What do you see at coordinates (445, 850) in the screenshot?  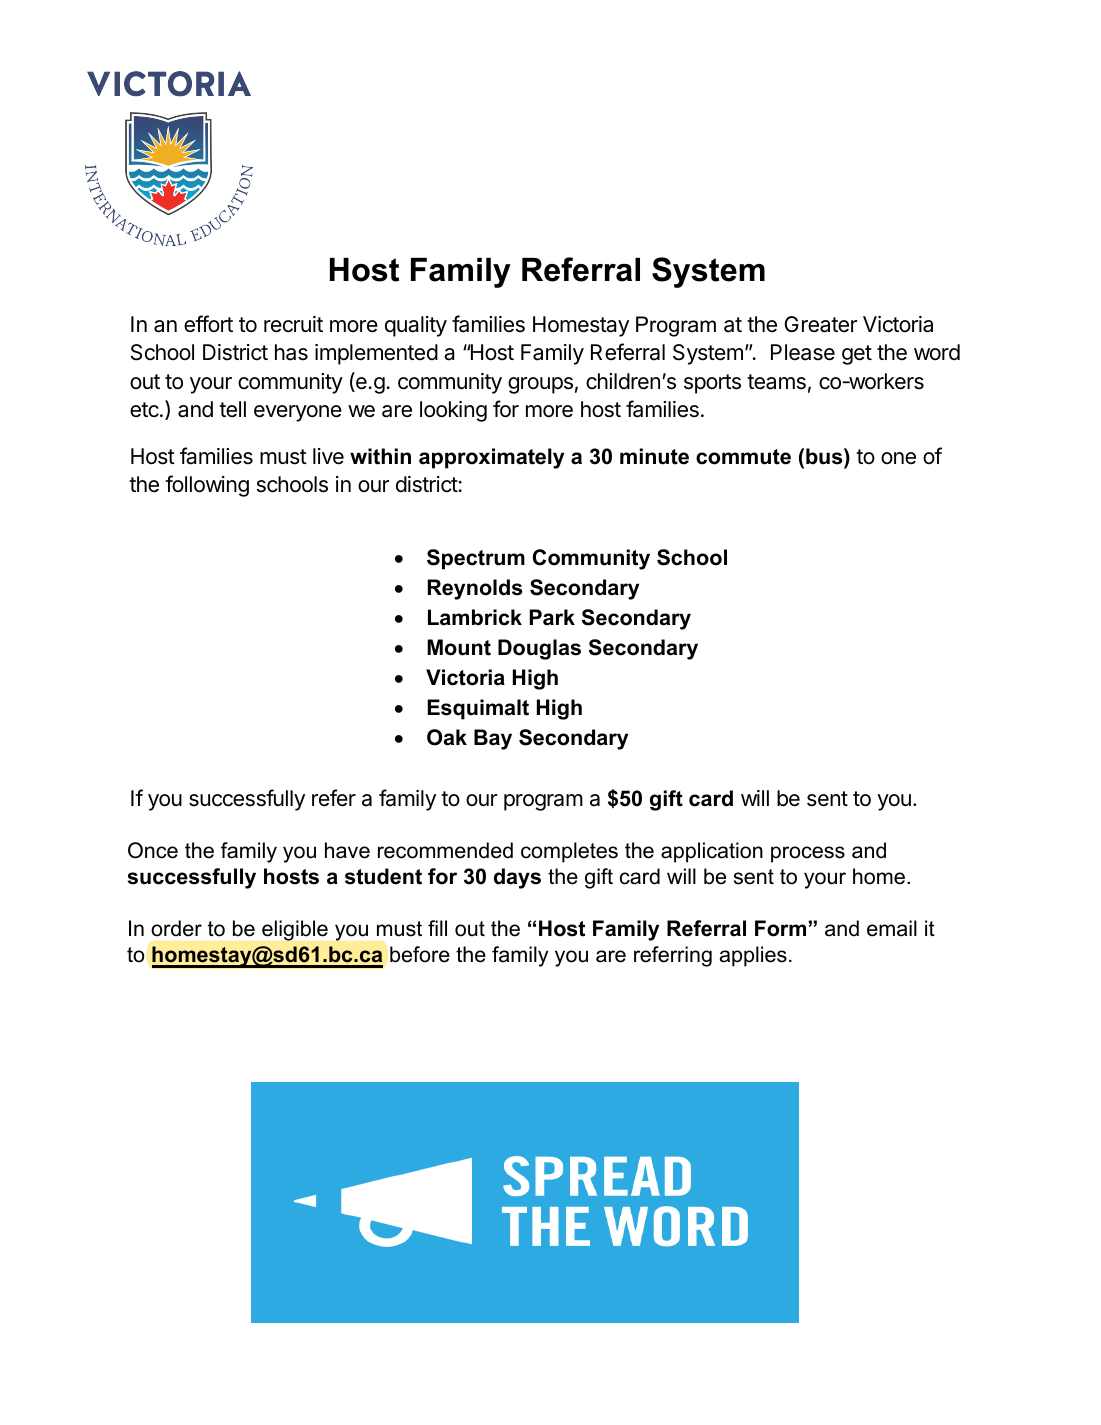 I see `recommended` at bounding box center [445, 850].
